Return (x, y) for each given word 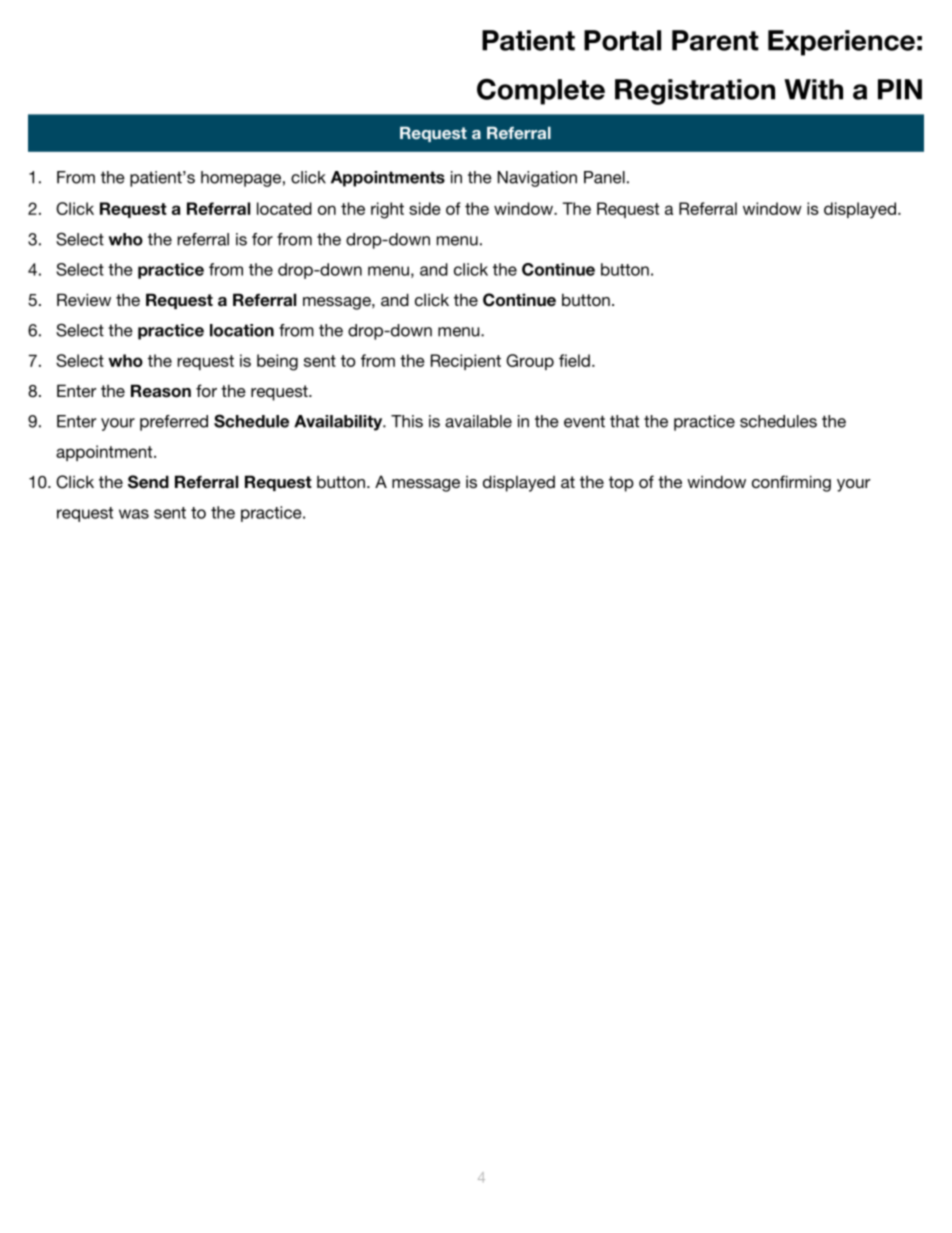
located (284, 208)
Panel (604, 177)
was (134, 514)
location (242, 330)
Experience (841, 43)
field (574, 360)
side (425, 208)
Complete (541, 91)
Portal (622, 40)
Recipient (466, 362)
